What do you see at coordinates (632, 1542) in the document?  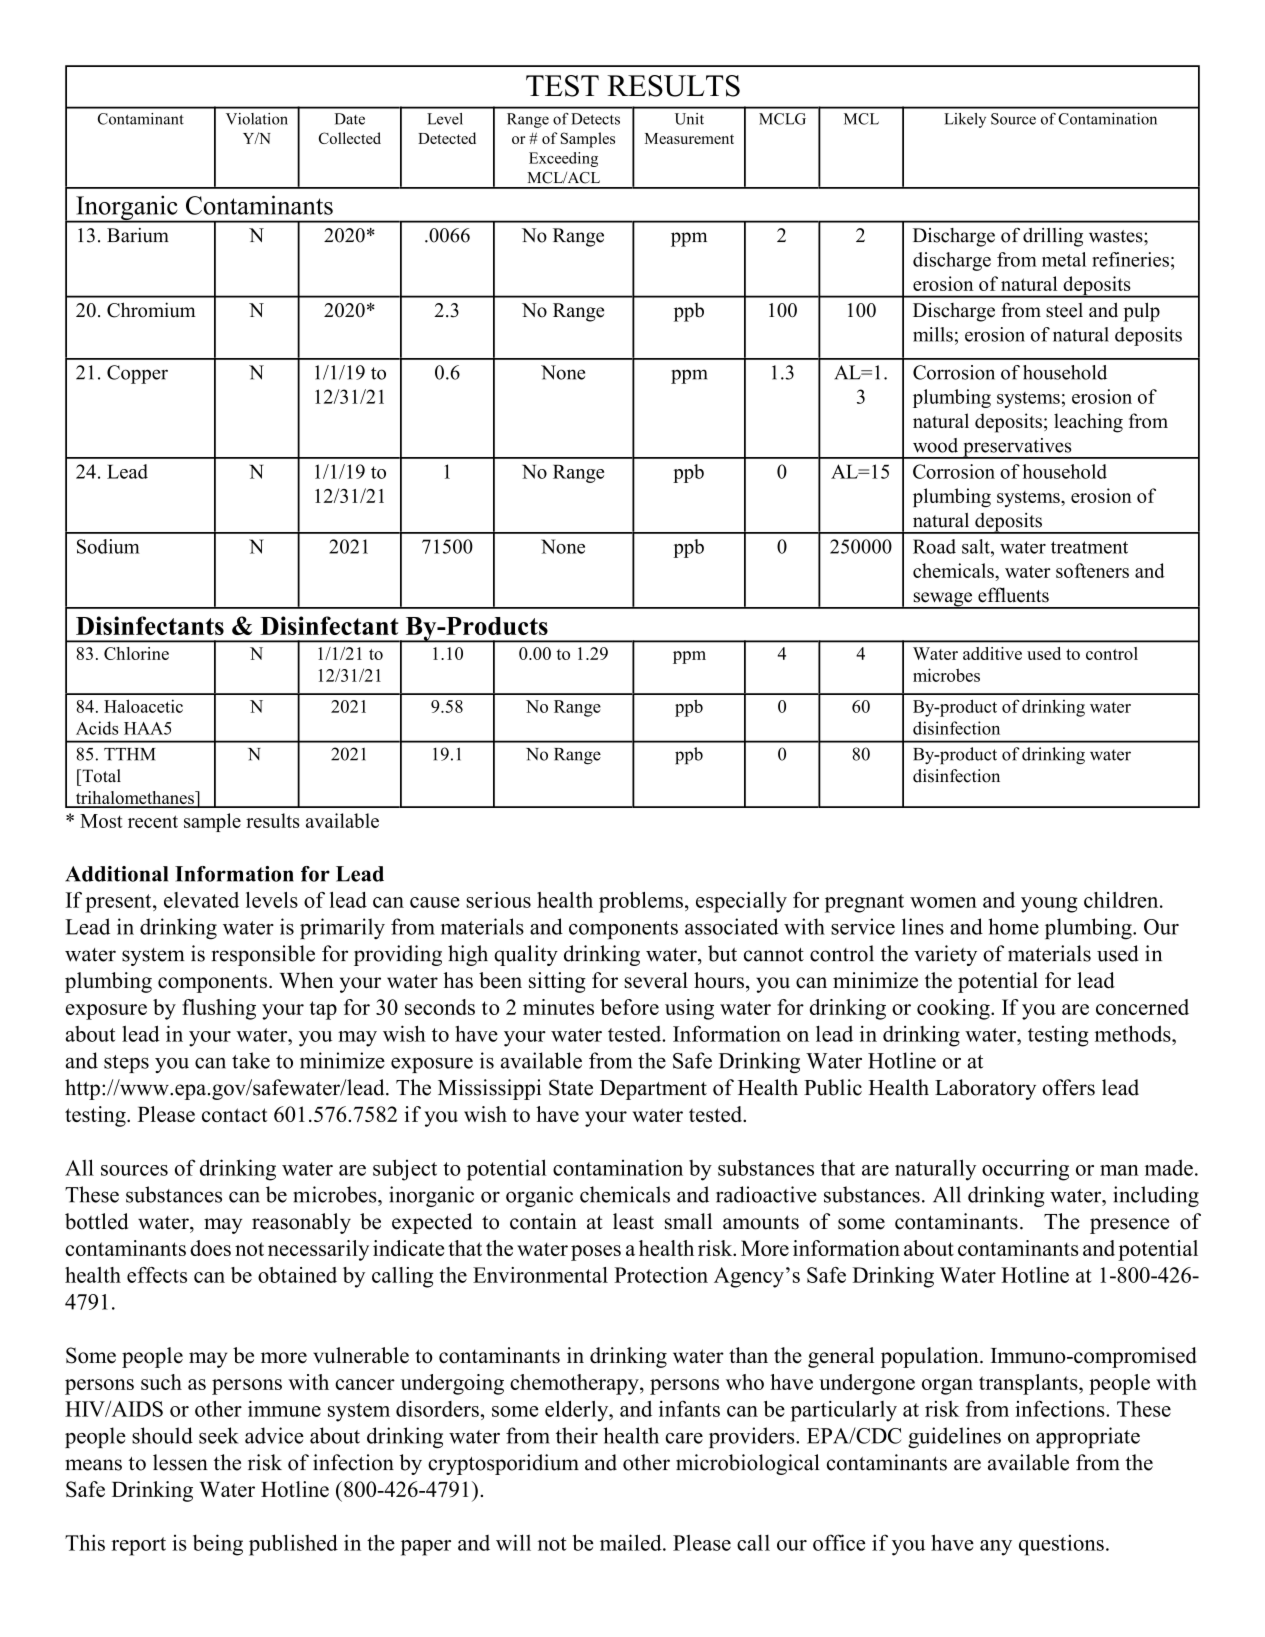 I see `mailed` at bounding box center [632, 1542].
